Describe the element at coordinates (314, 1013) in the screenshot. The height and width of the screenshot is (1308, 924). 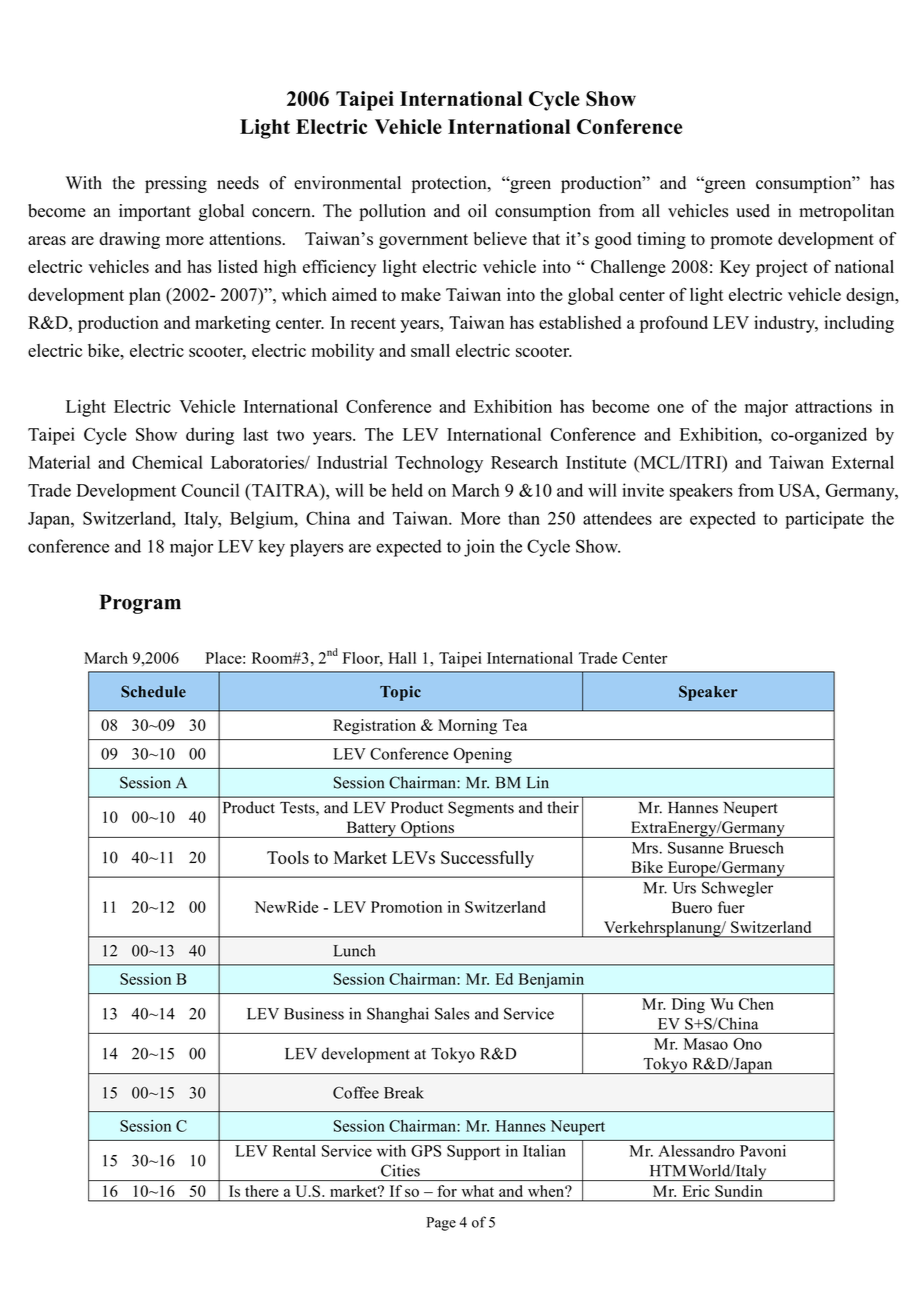
I see `Business` at that location.
